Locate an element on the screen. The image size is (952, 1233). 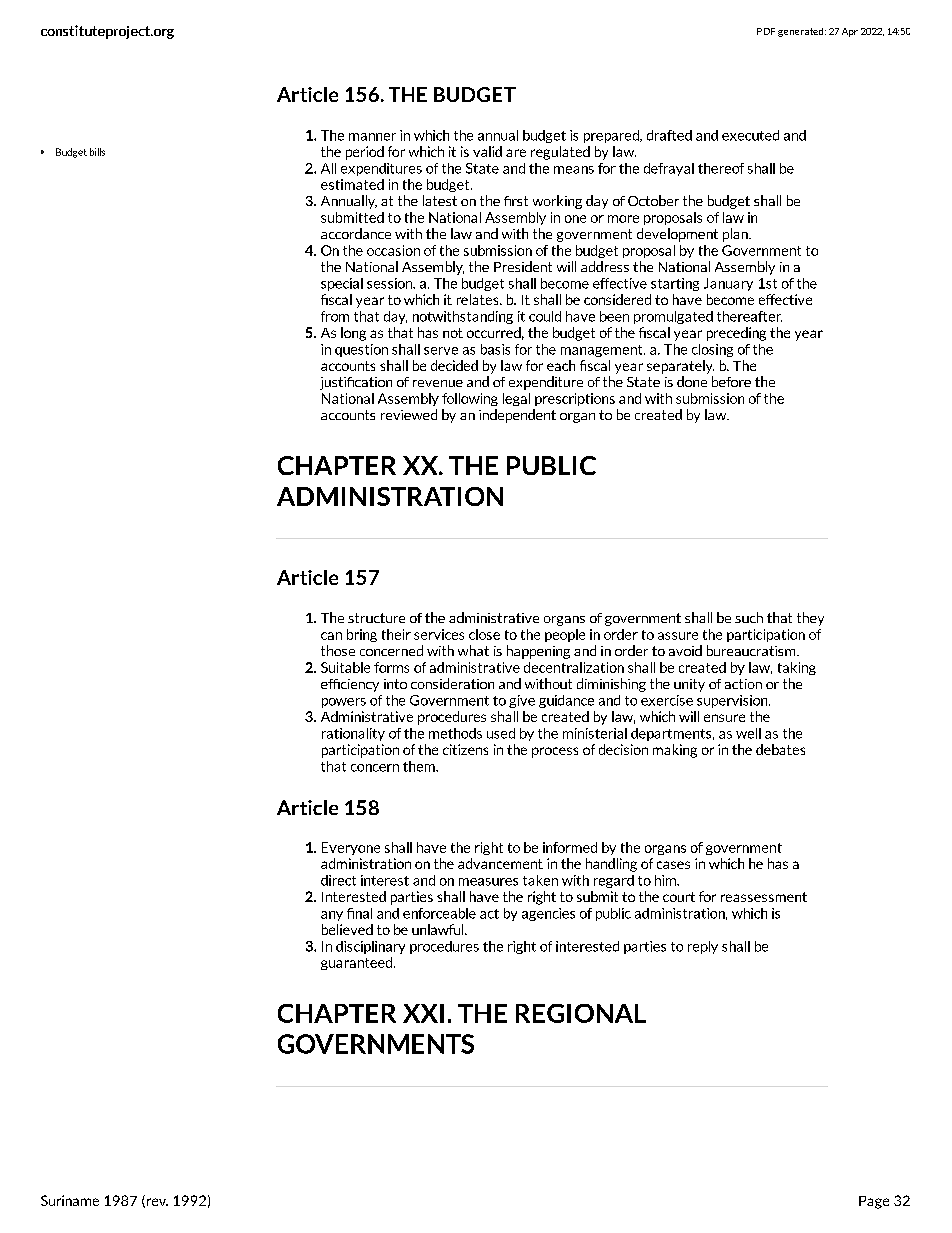
valid is located at coordinates (487, 151).
